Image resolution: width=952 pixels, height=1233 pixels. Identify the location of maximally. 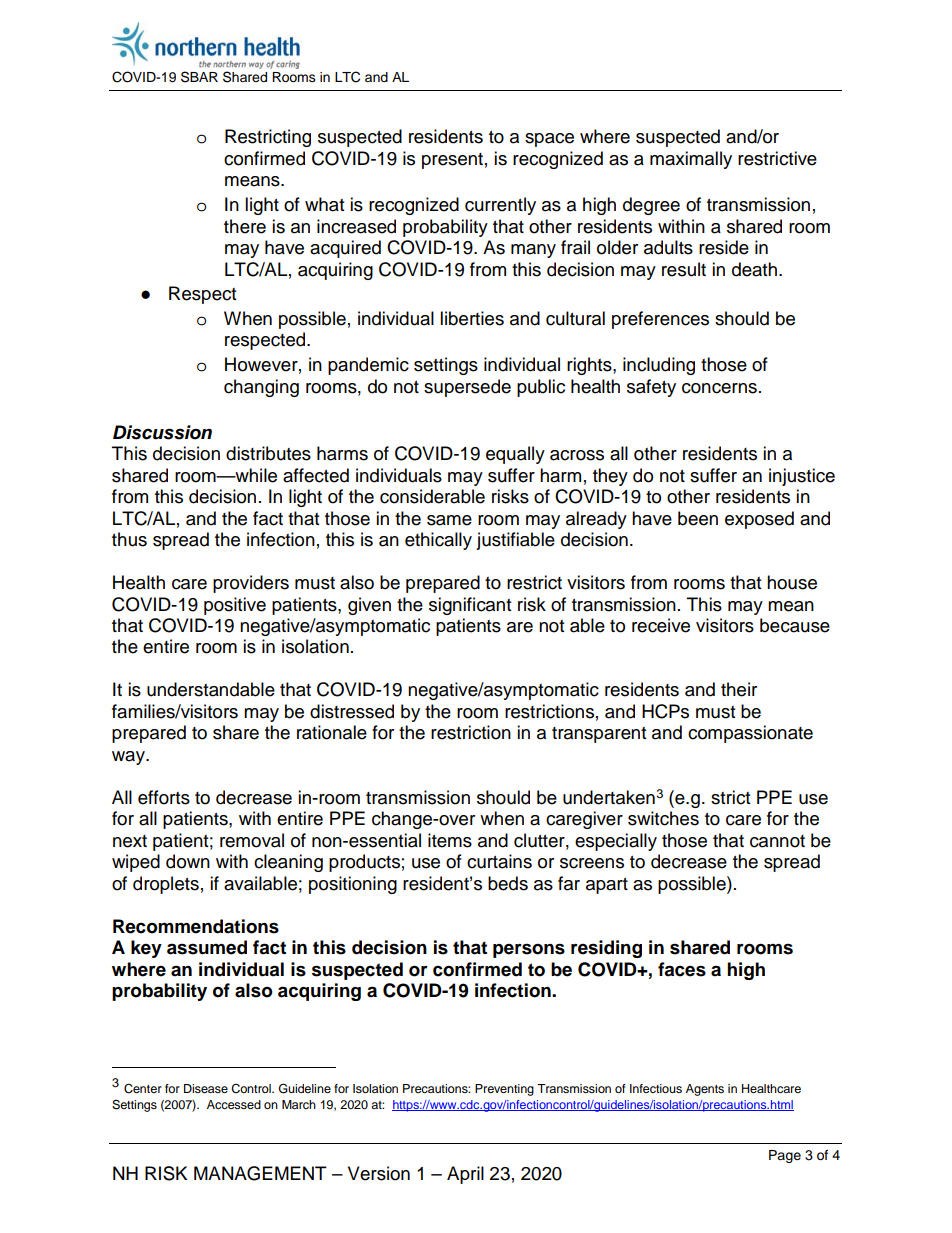
(691, 160).
